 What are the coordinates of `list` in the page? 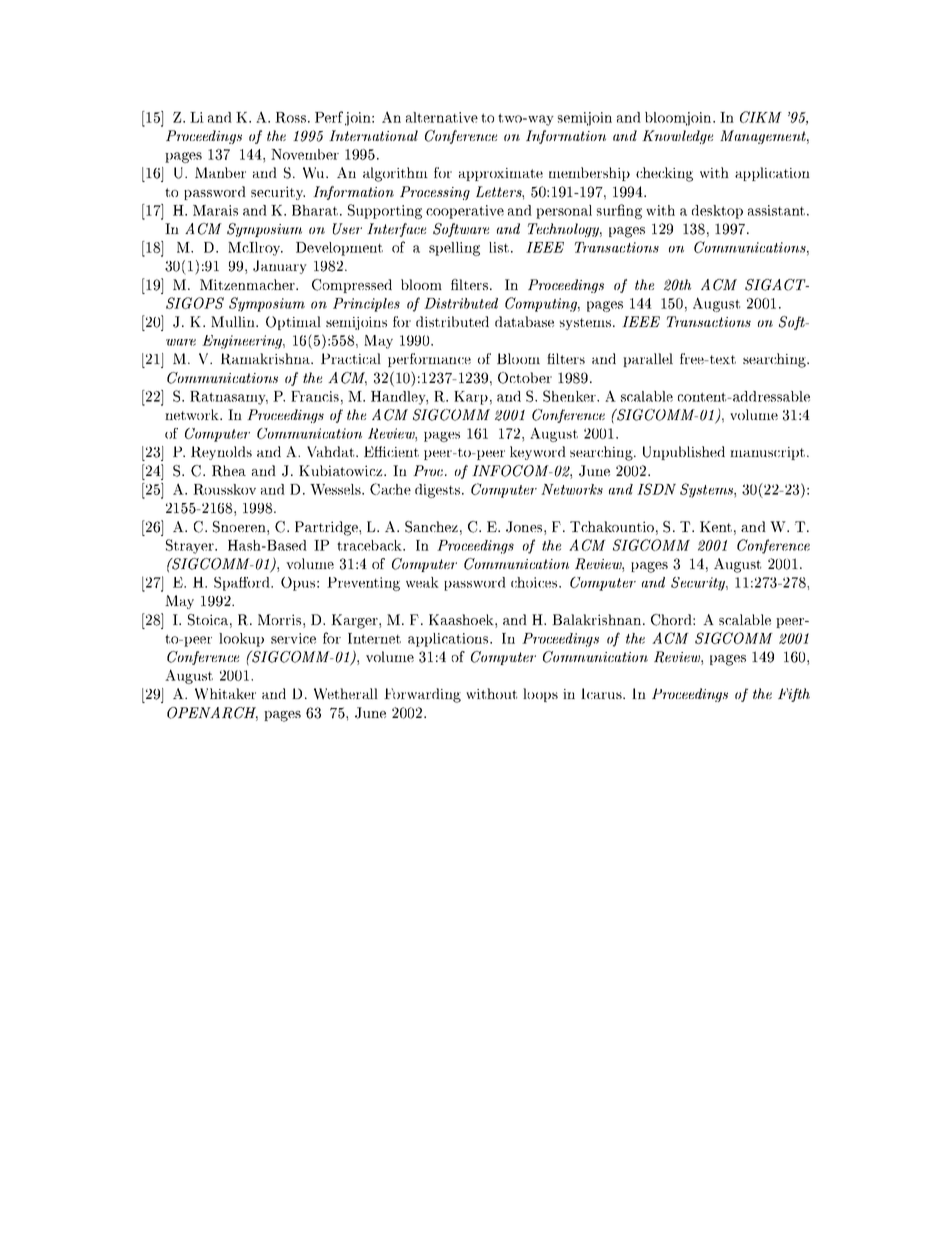 It's located at (499, 247).
